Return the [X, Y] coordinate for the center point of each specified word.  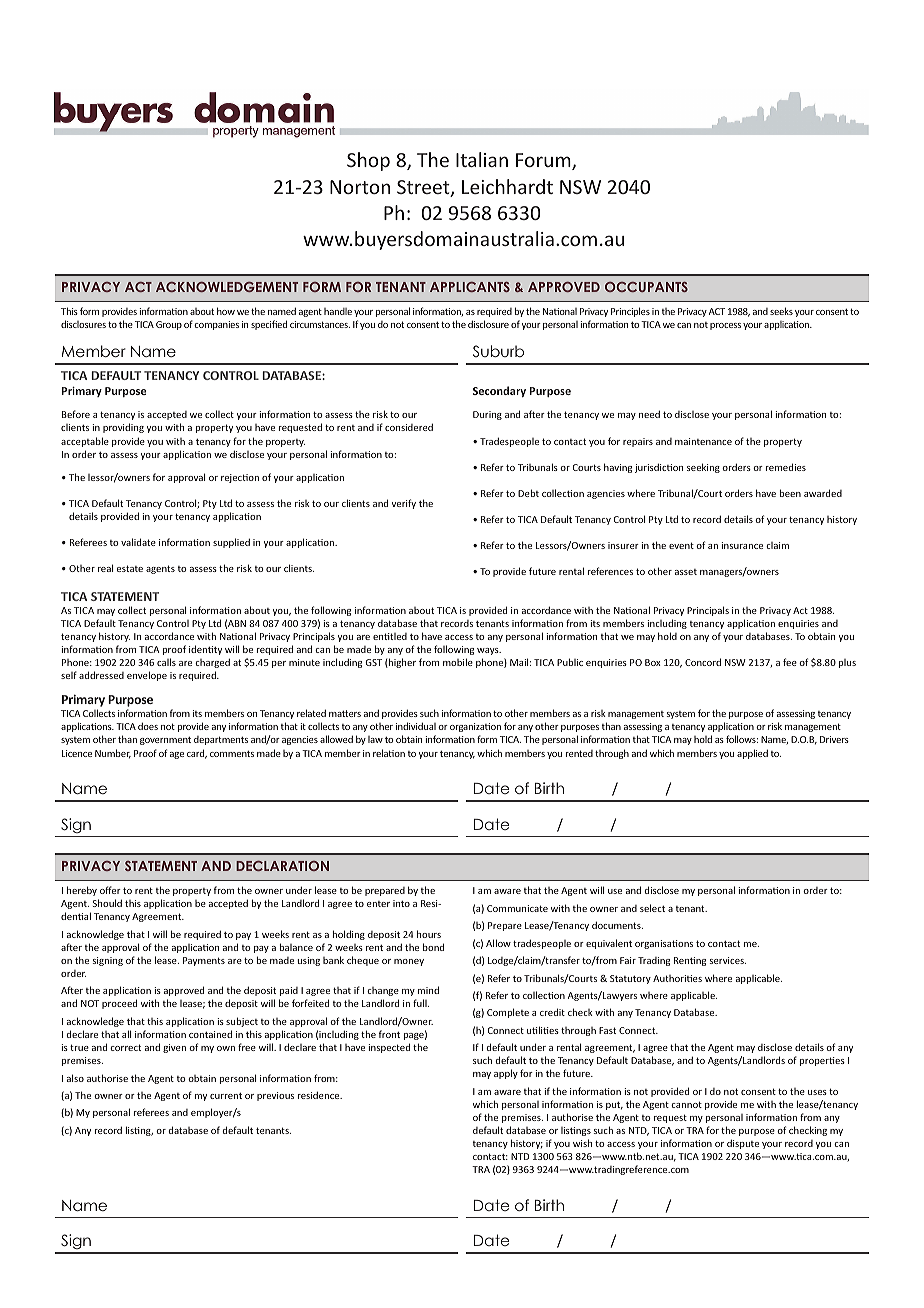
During [487, 415]
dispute [743, 1144]
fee [790, 662]
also [75, 1078]
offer [110, 890]
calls [166, 662]
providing [123, 428]
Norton [360, 187]
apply [506, 1074]
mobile [458, 662]
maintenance [703, 441]
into [401, 903]
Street [424, 188]
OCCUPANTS [646, 287]
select [652, 908]
